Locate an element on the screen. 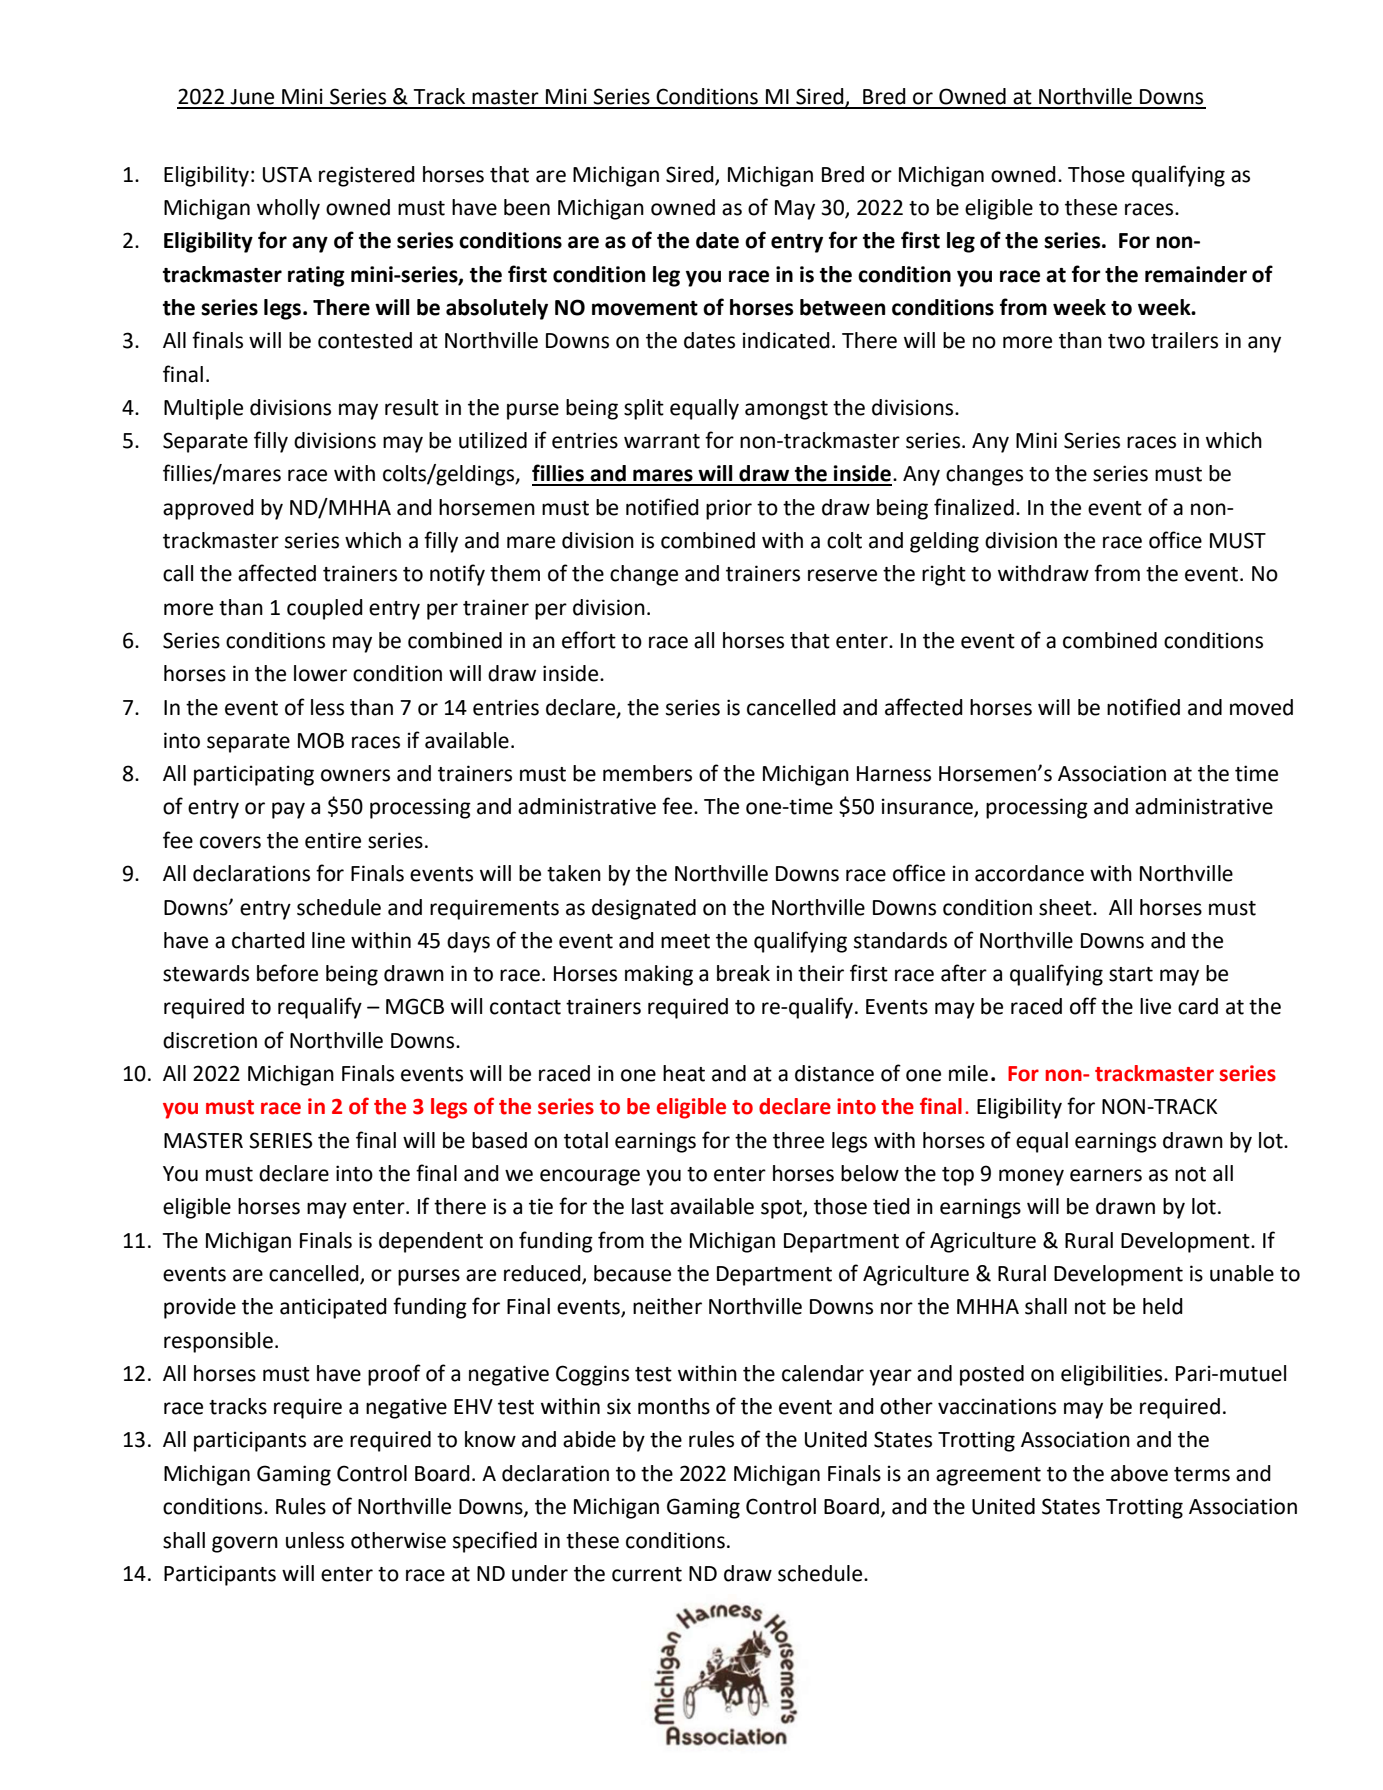 Image resolution: width=1383 pixels, height=1790 pixels. remainder is located at coordinates (1196, 274).
